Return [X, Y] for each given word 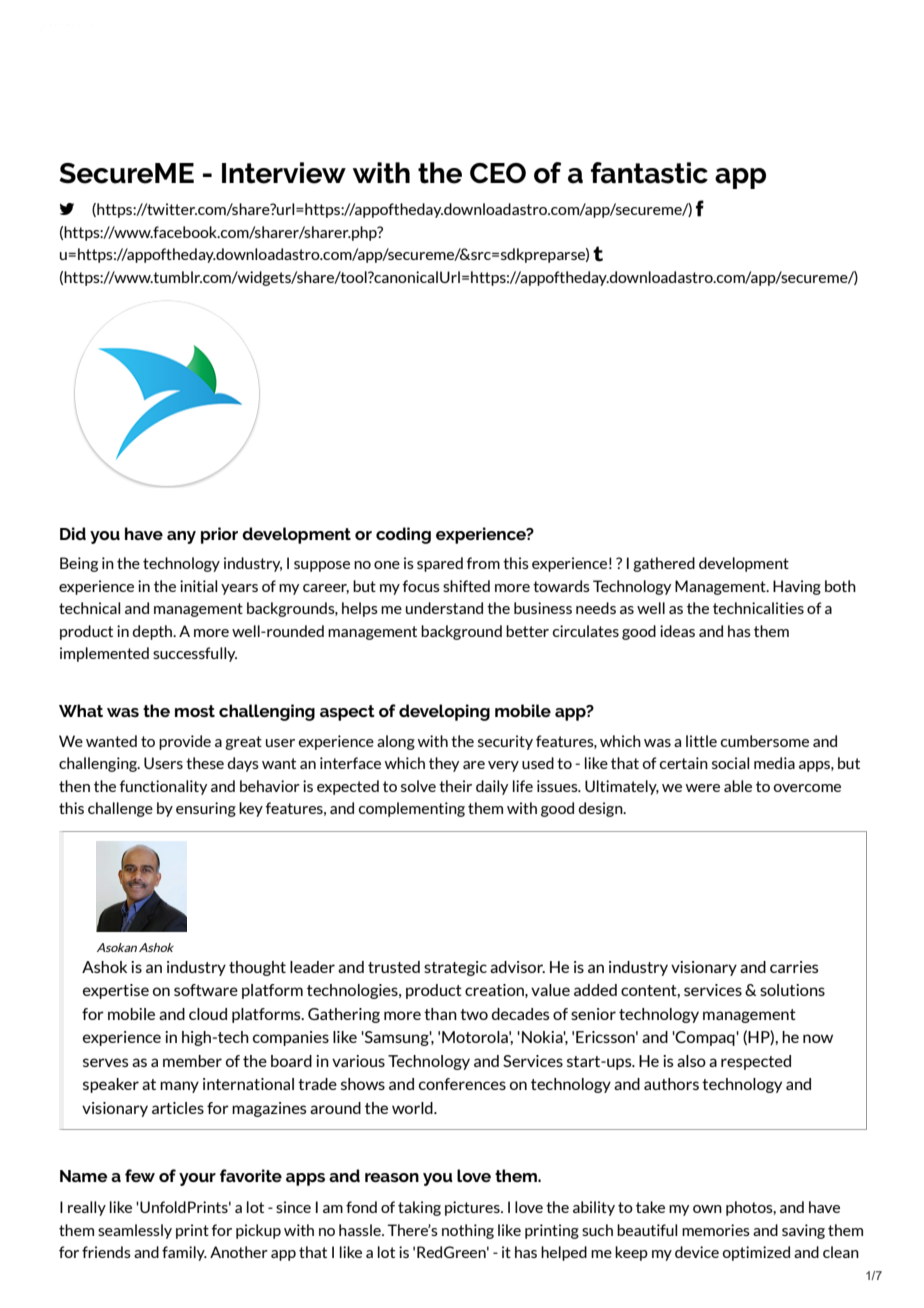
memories [716, 1230]
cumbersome [765, 741]
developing [444, 712]
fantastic [649, 173]
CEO [498, 173]
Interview [284, 173]
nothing [468, 1231]
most [195, 711]
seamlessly [135, 1231]
